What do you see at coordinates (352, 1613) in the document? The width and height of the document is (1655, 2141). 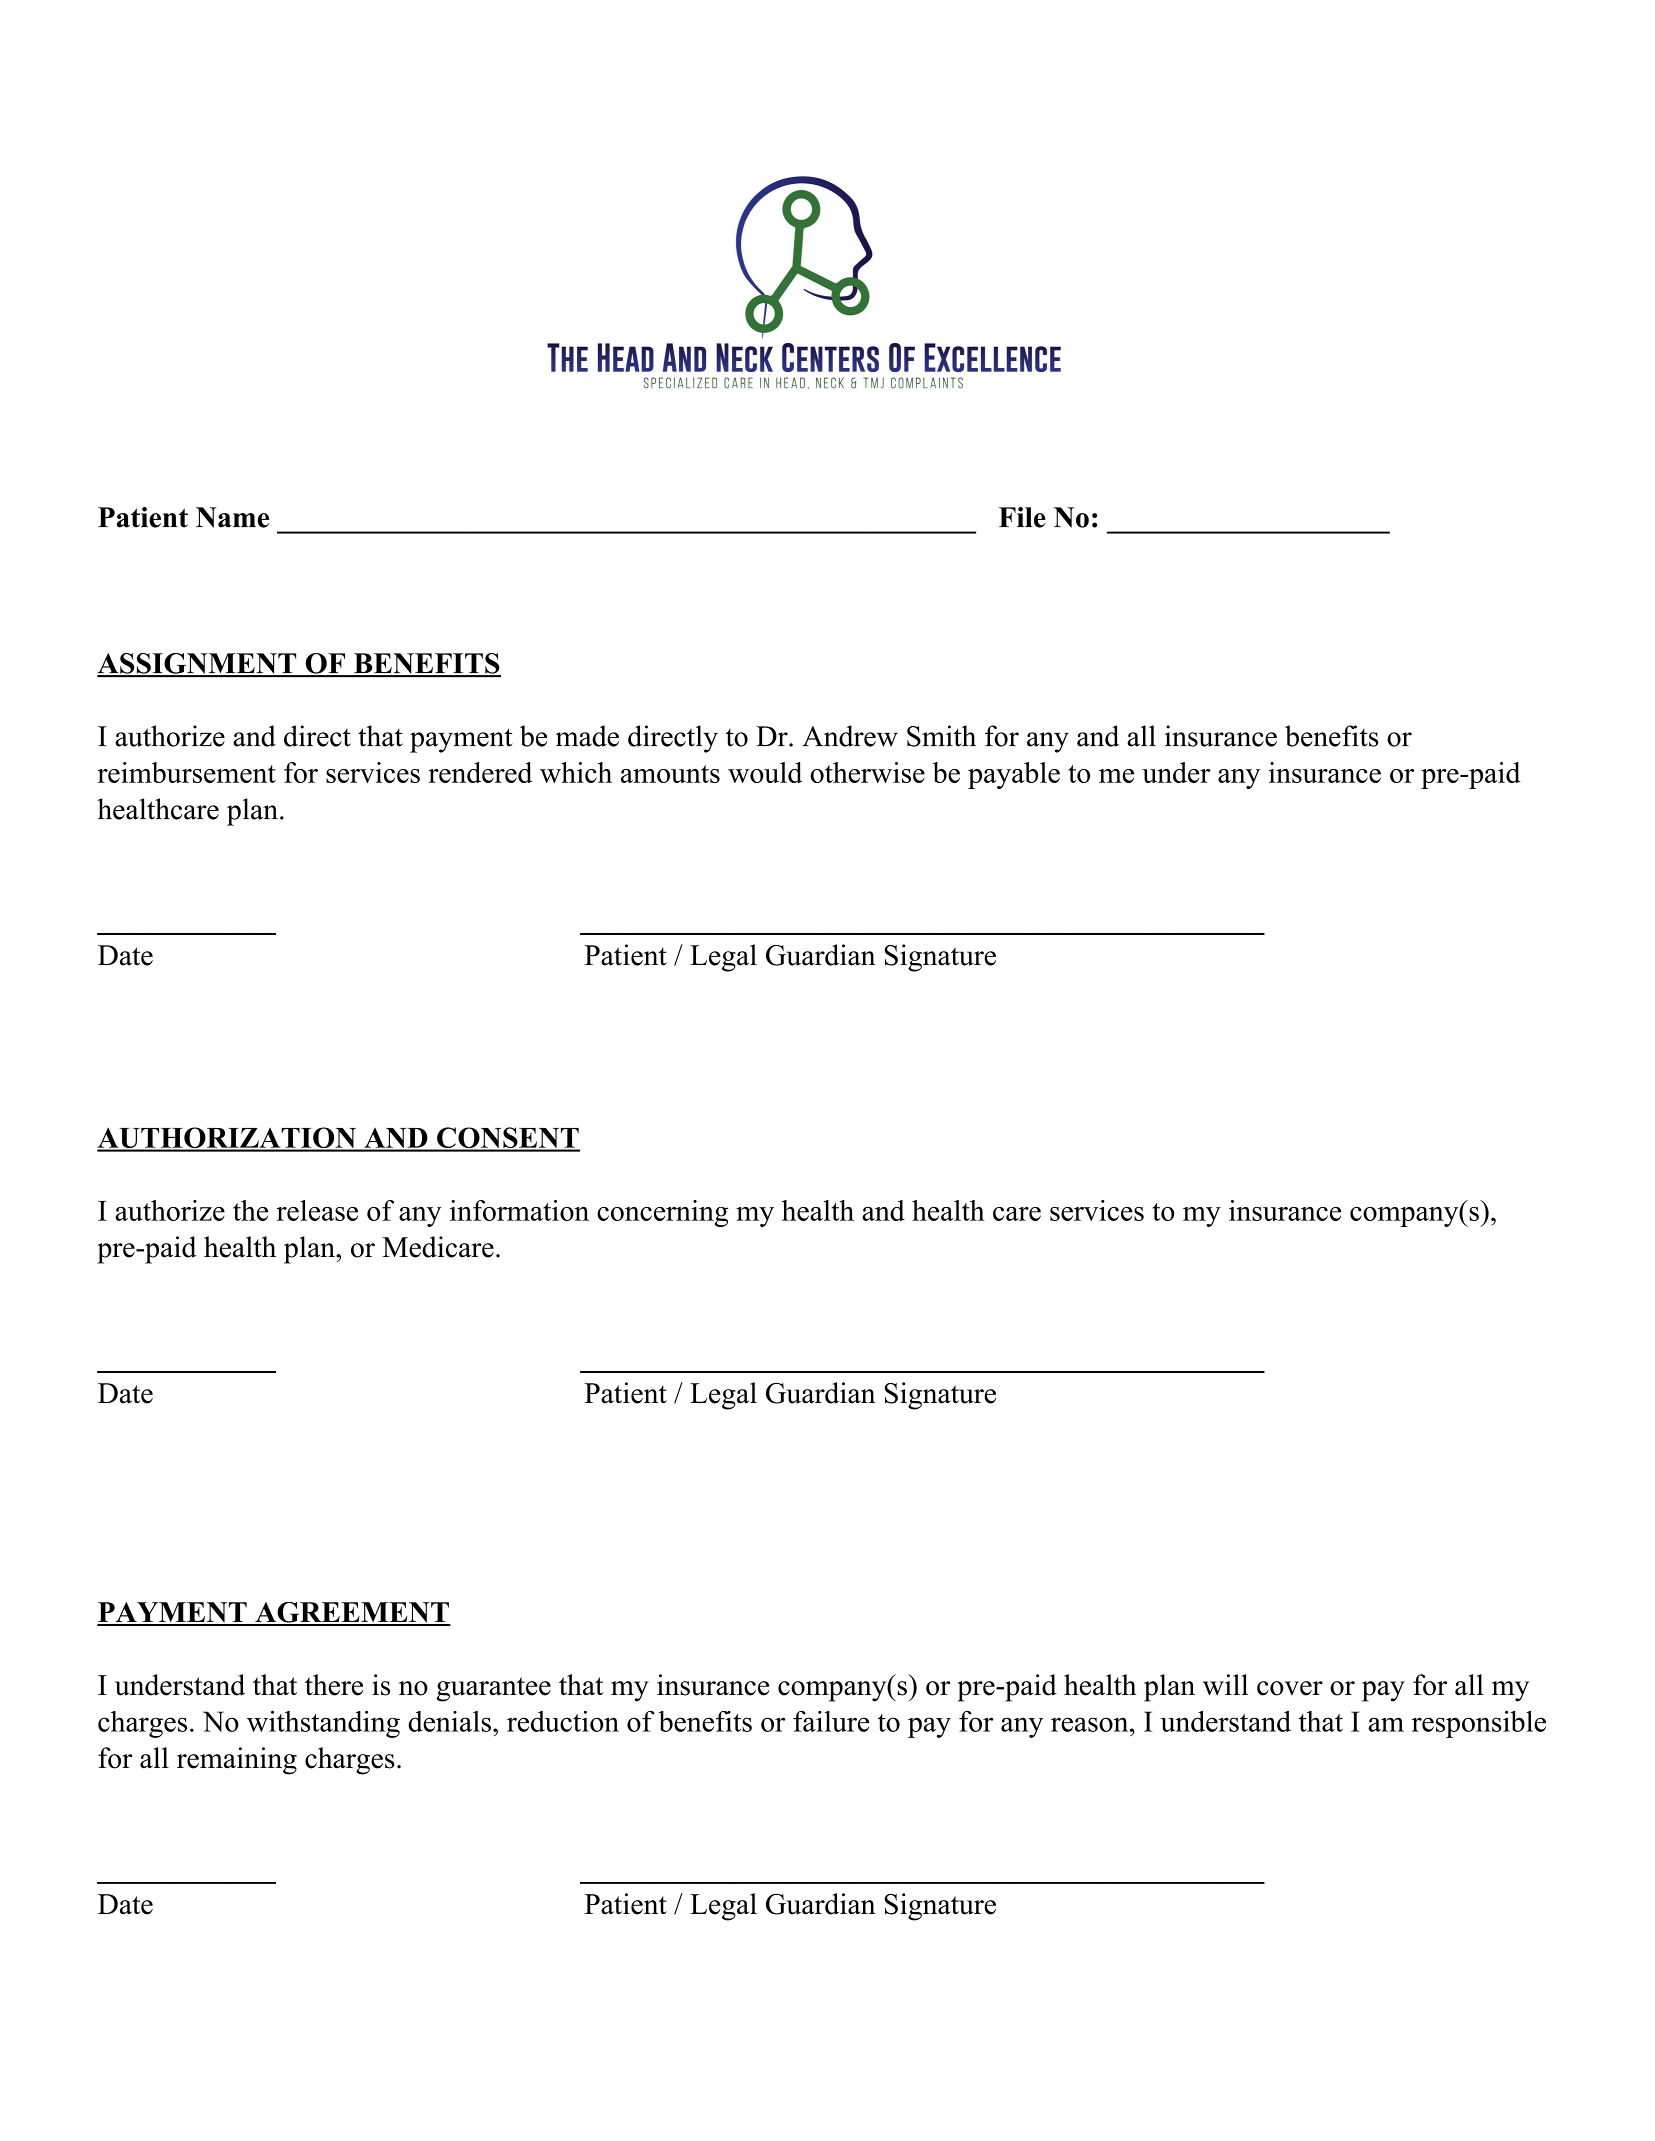 I see `AGREEMENT` at bounding box center [352, 1613].
